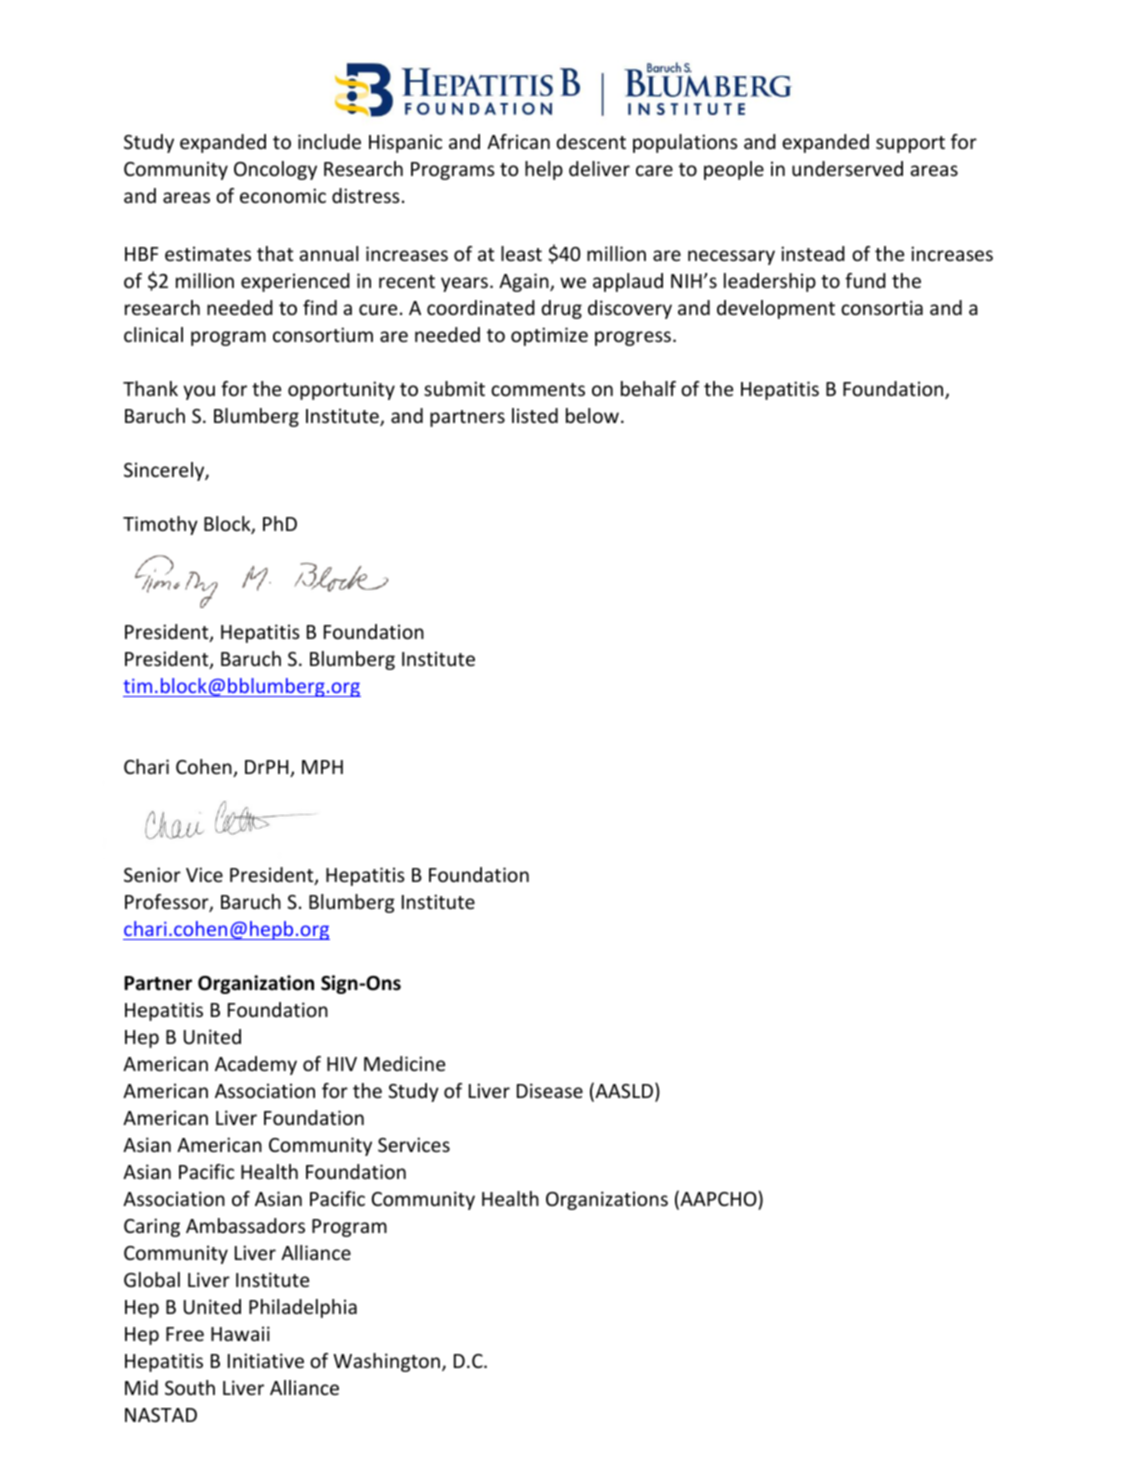 The image size is (1128, 1459). What do you see at coordinates (404, 1063) in the document?
I see `Medicine` at bounding box center [404, 1063].
